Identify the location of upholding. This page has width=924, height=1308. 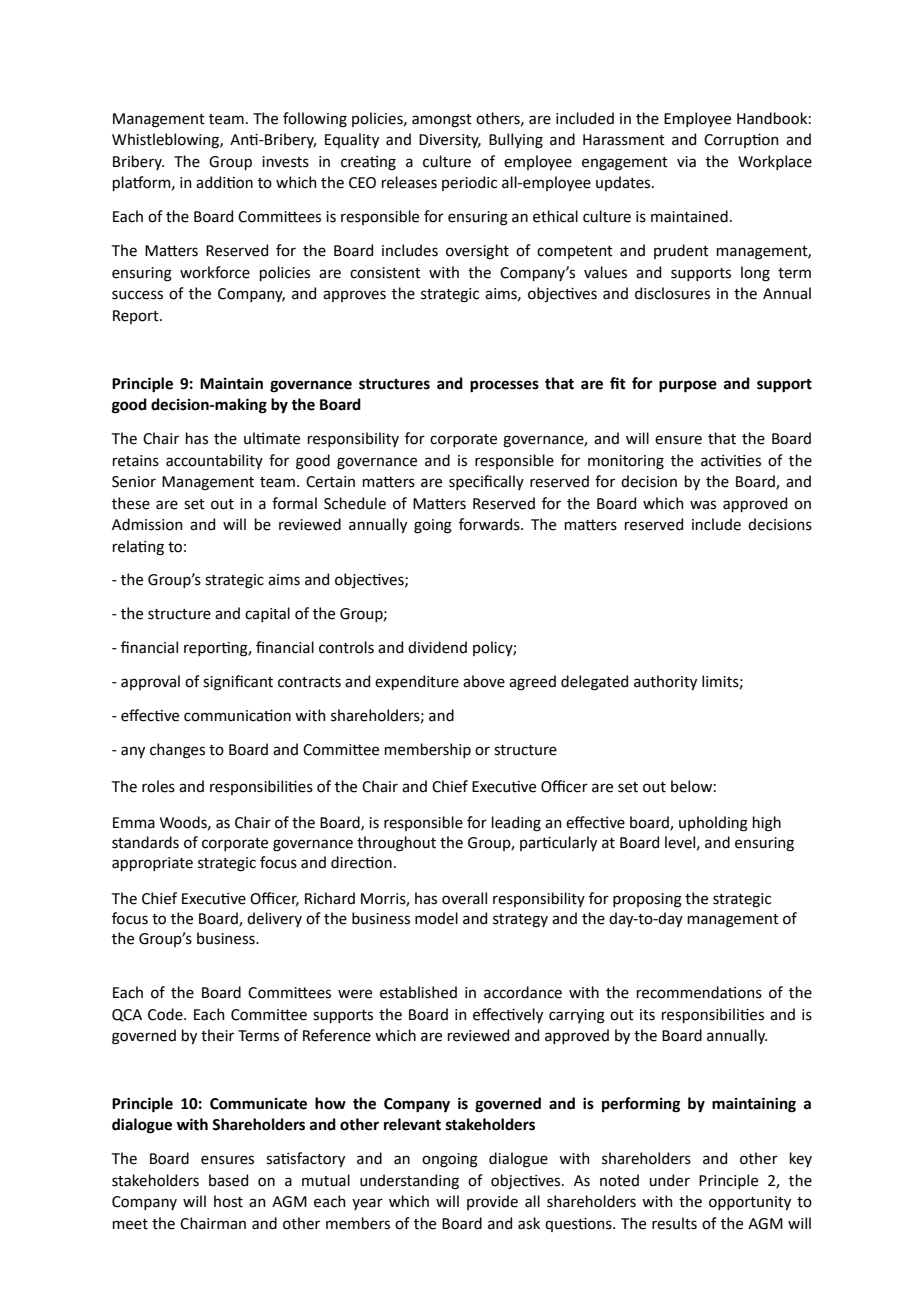
(713, 824).
